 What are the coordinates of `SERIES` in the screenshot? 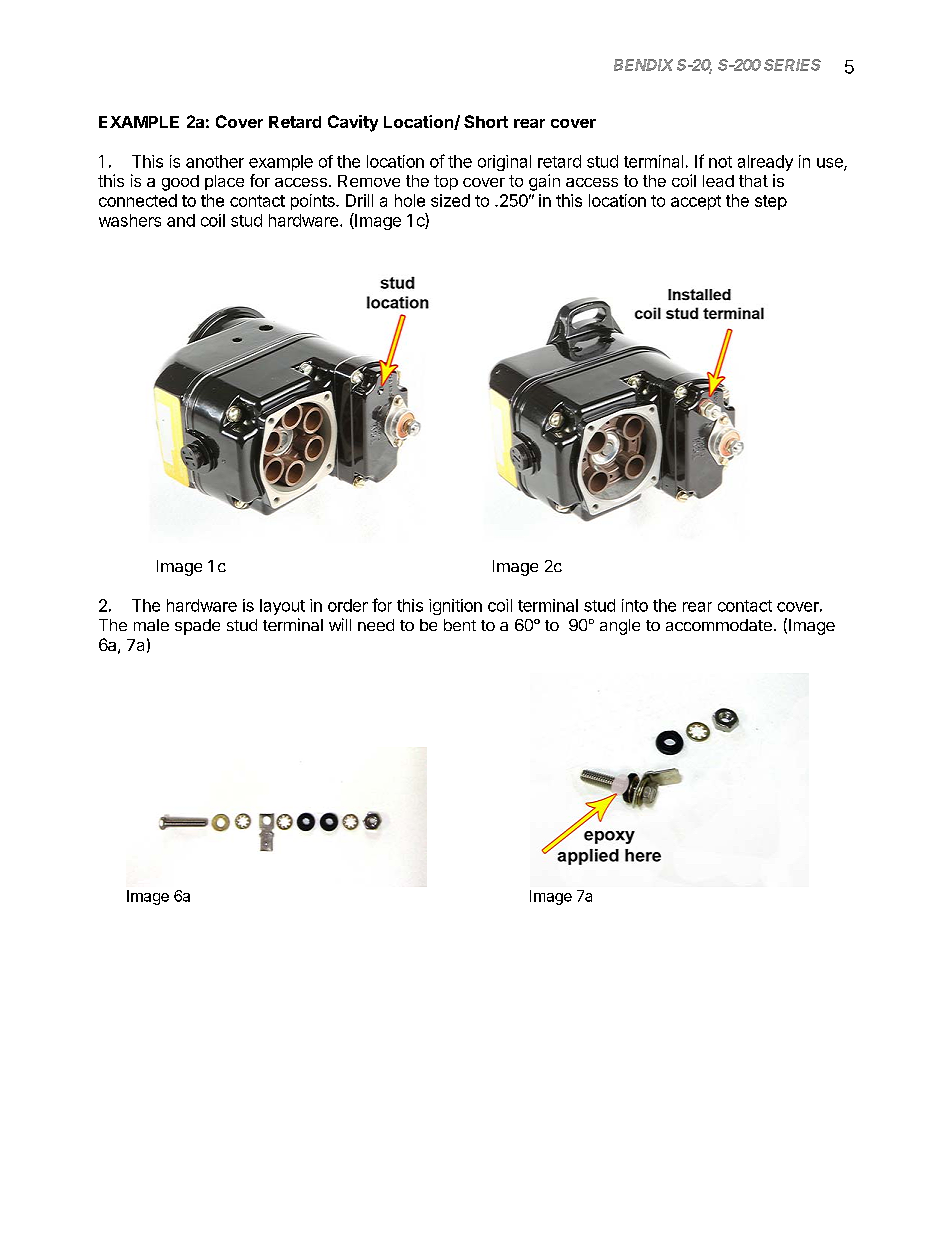 It's located at (792, 65).
